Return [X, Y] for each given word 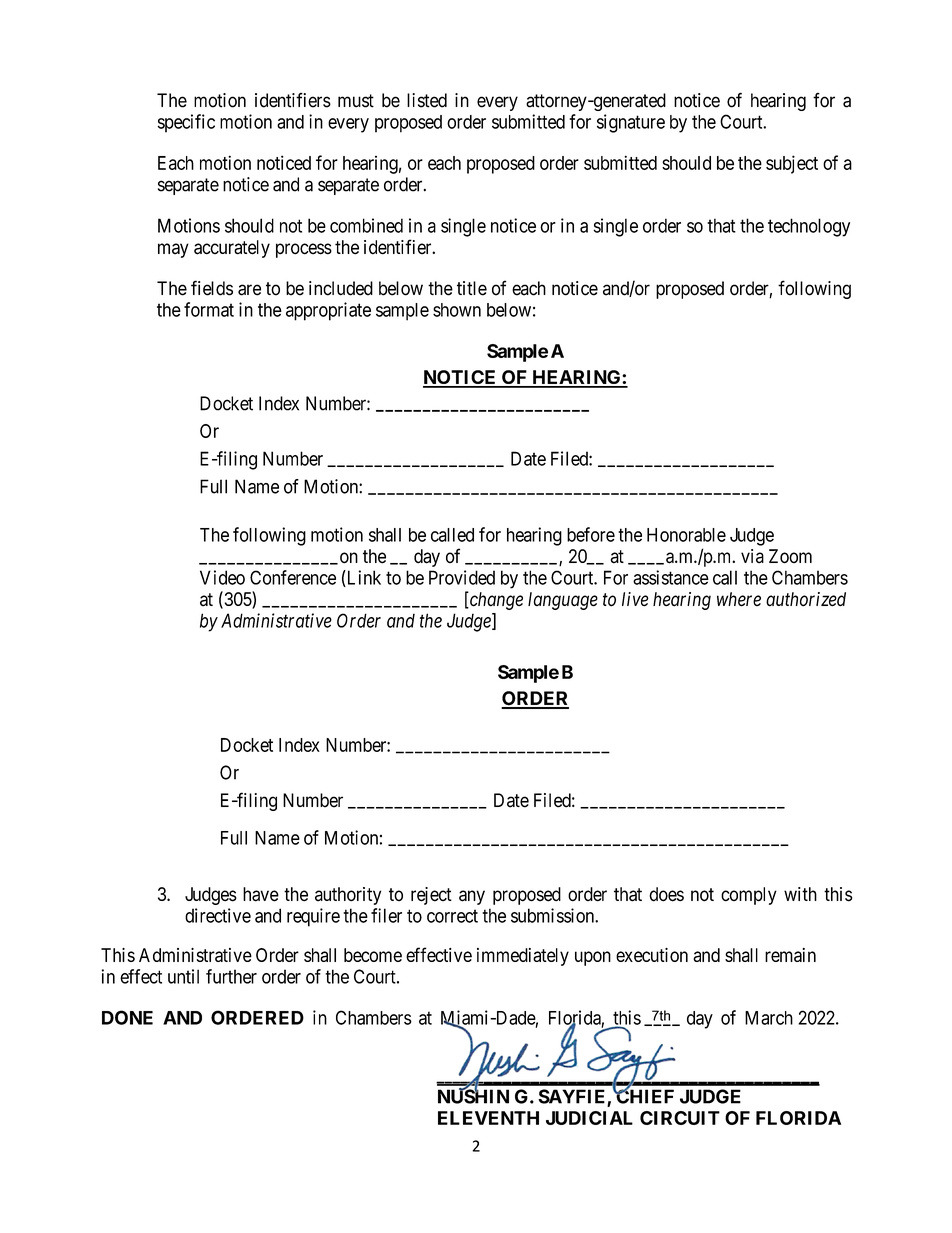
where [739, 599]
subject [792, 164]
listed [427, 100]
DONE [127, 1017]
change [495, 601]
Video [222, 577]
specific [186, 123]
